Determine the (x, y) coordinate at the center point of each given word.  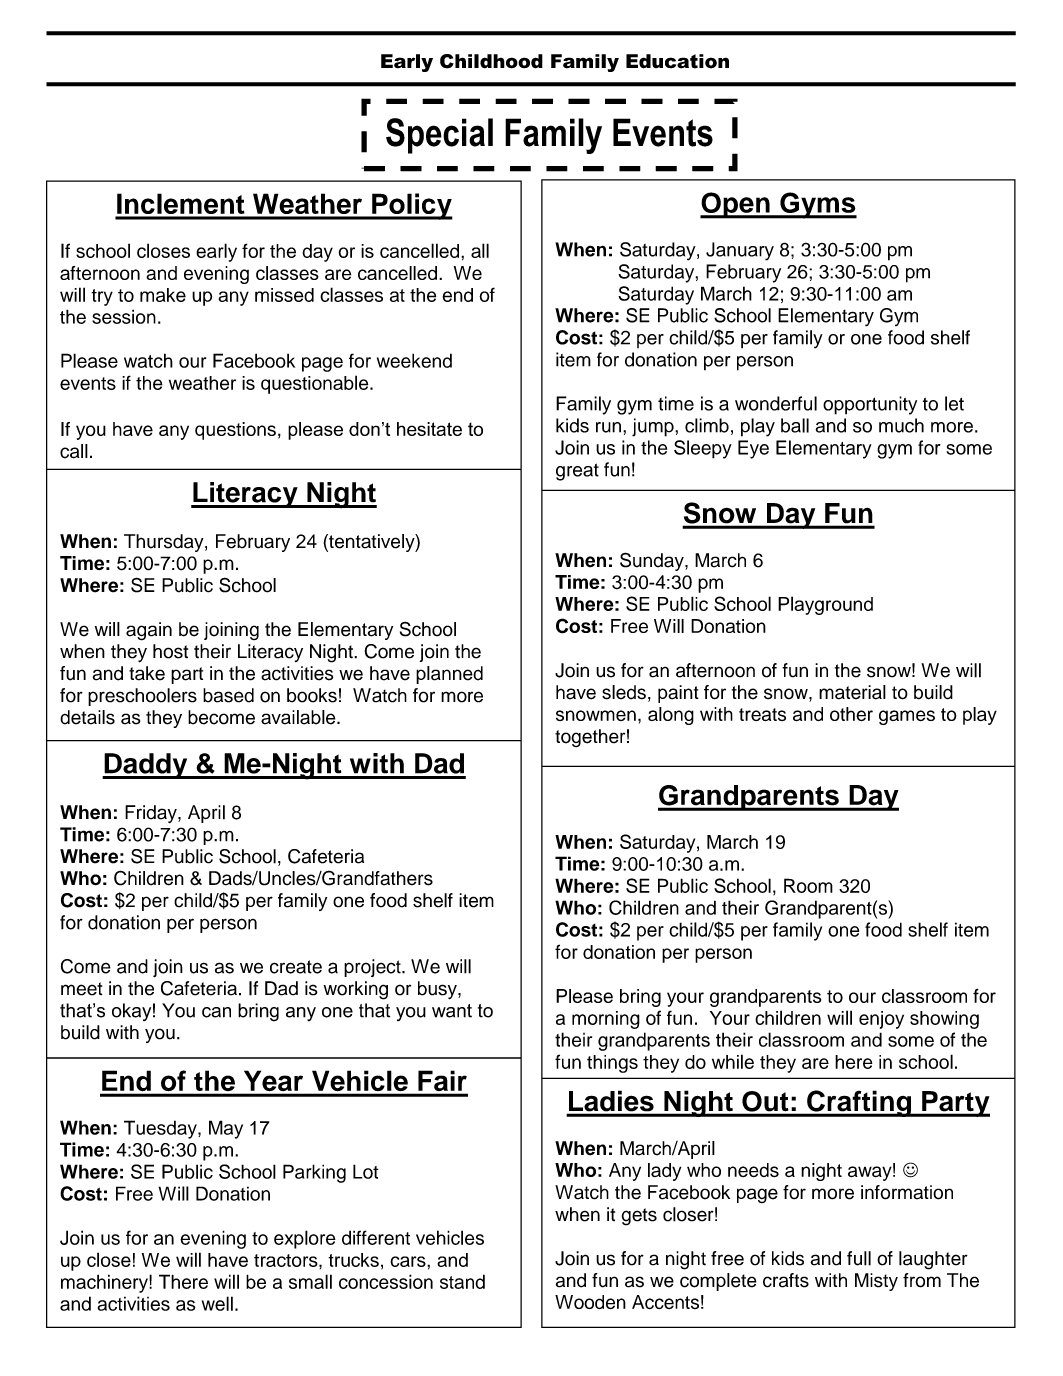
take (147, 673)
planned (449, 675)
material (852, 692)
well (217, 1303)
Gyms (817, 205)
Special (439, 136)
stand (462, 1281)
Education (677, 61)
